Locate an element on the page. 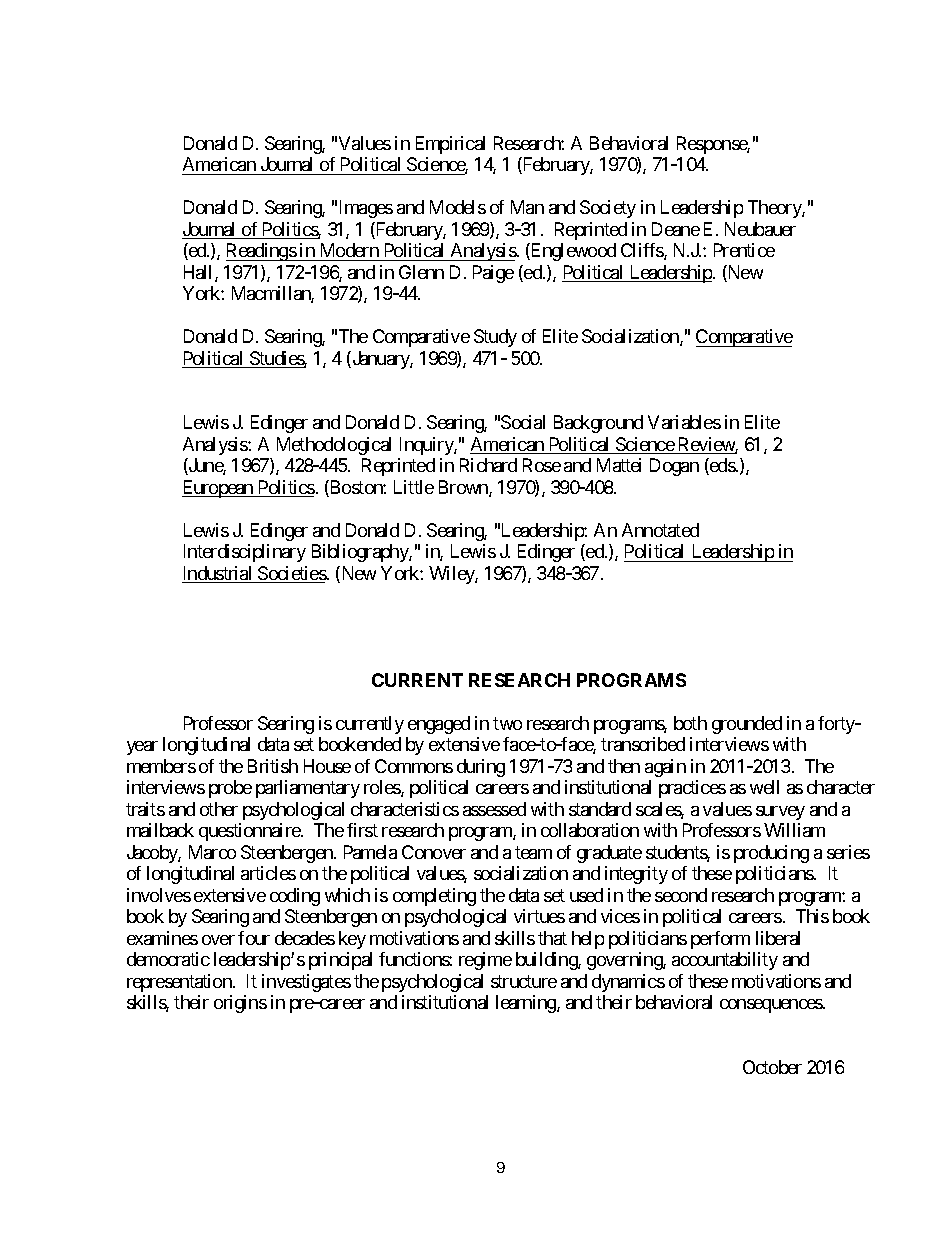 This page has width=952, height=1233. survey is located at coordinates (780, 813).
